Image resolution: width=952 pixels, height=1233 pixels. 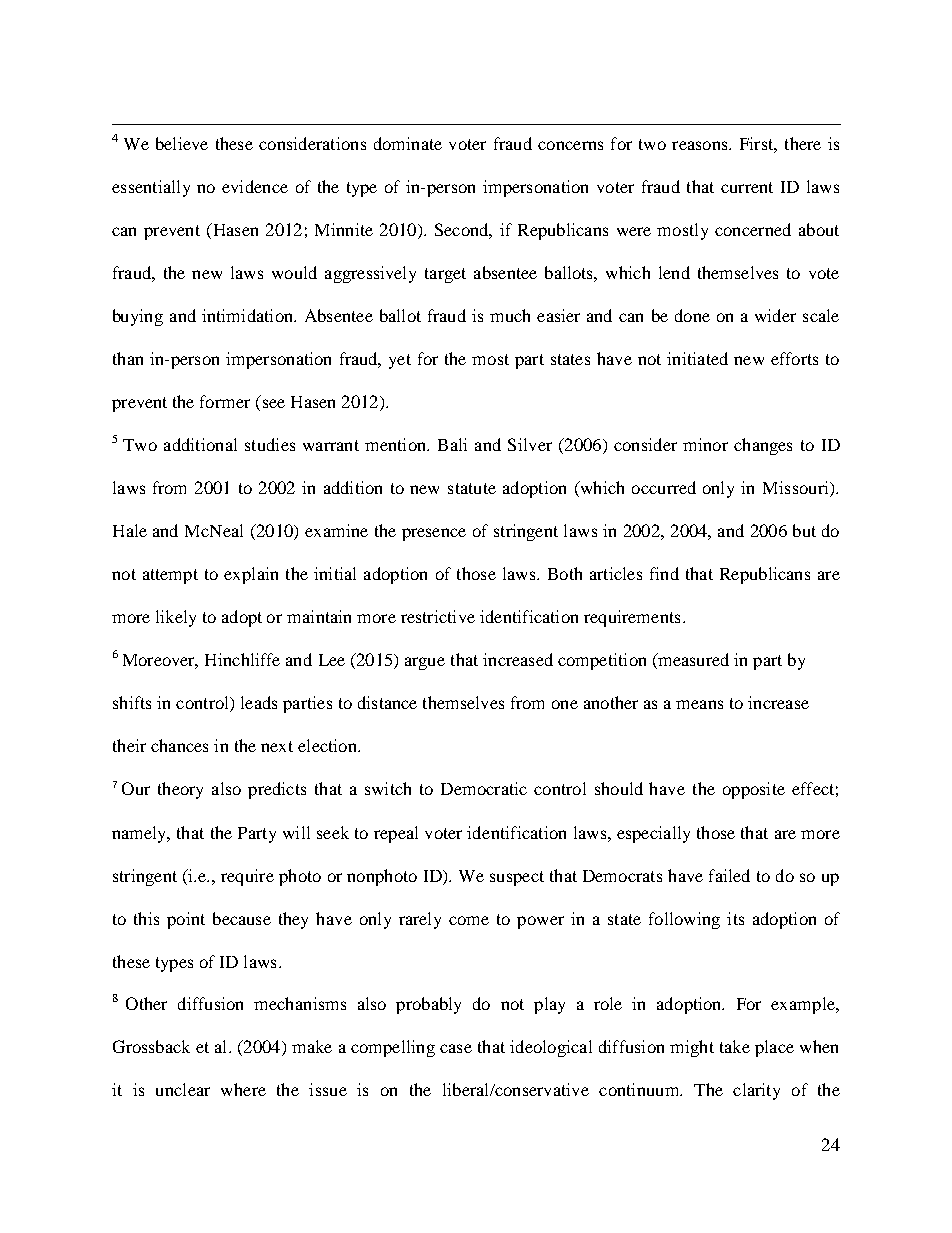 I want to click on likely, so click(x=176, y=618).
